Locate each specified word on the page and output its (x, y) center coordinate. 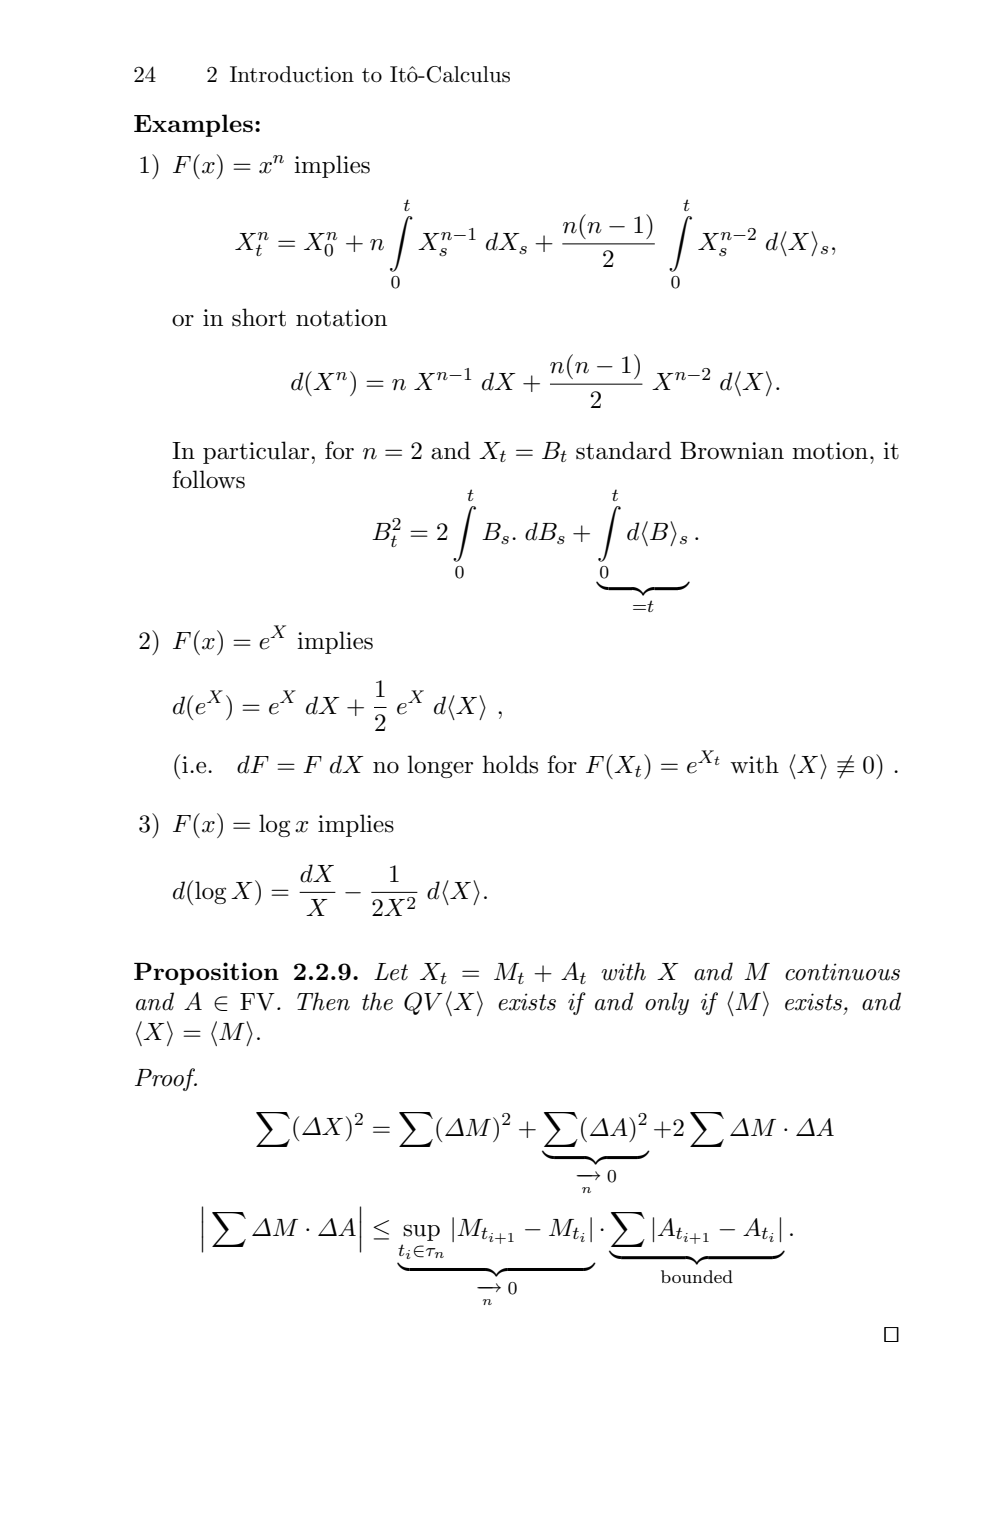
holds (510, 764)
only (667, 1003)
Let (391, 972)
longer (440, 766)
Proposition (206, 973)
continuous (842, 972)
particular (257, 452)
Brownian (732, 451)
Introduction (292, 74)
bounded (697, 1276)
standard (624, 450)
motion (830, 451)
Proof (166, 1079)
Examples (193, 125)
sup (421, 1232)
